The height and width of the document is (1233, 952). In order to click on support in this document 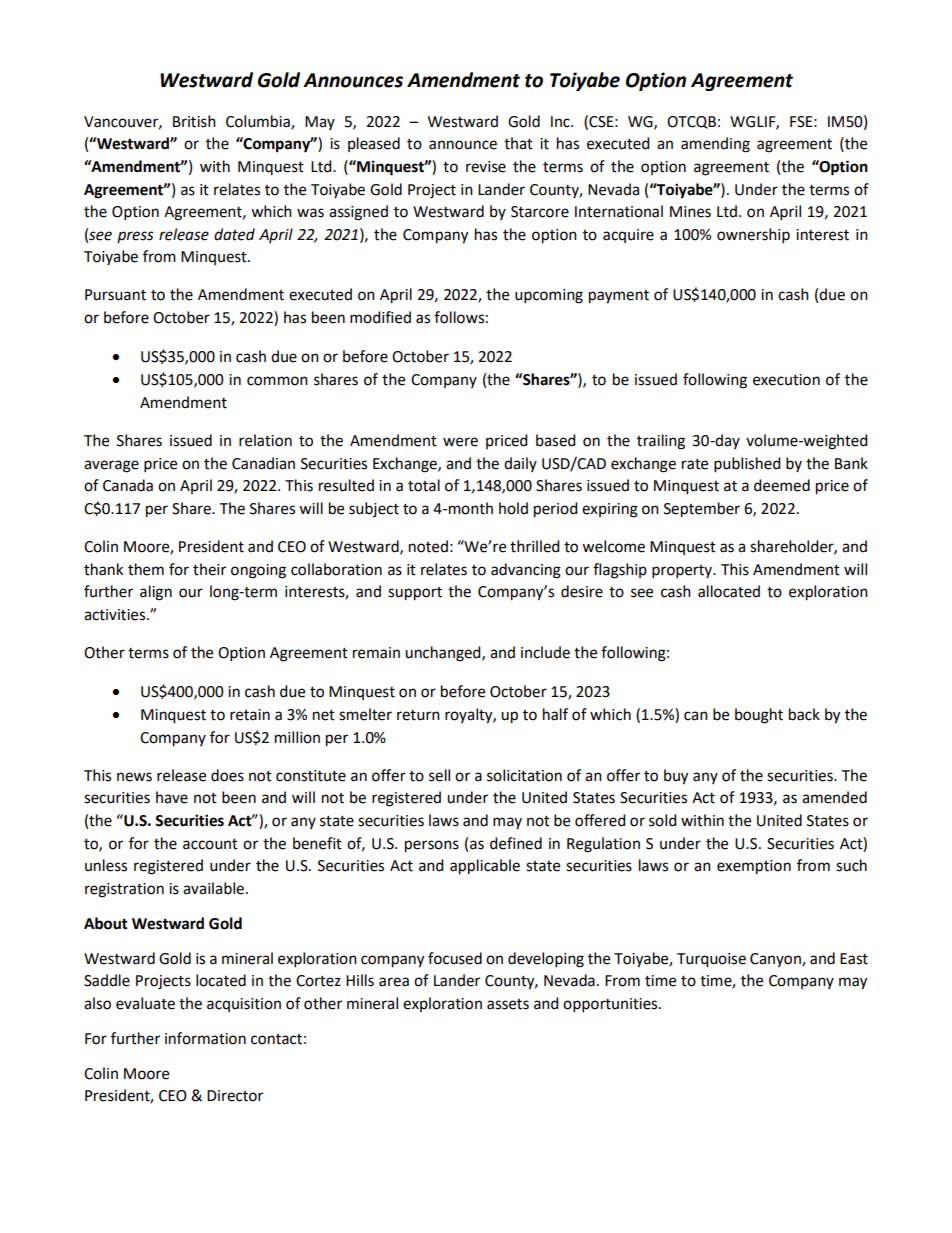, I will do `click(415, 594)`.
